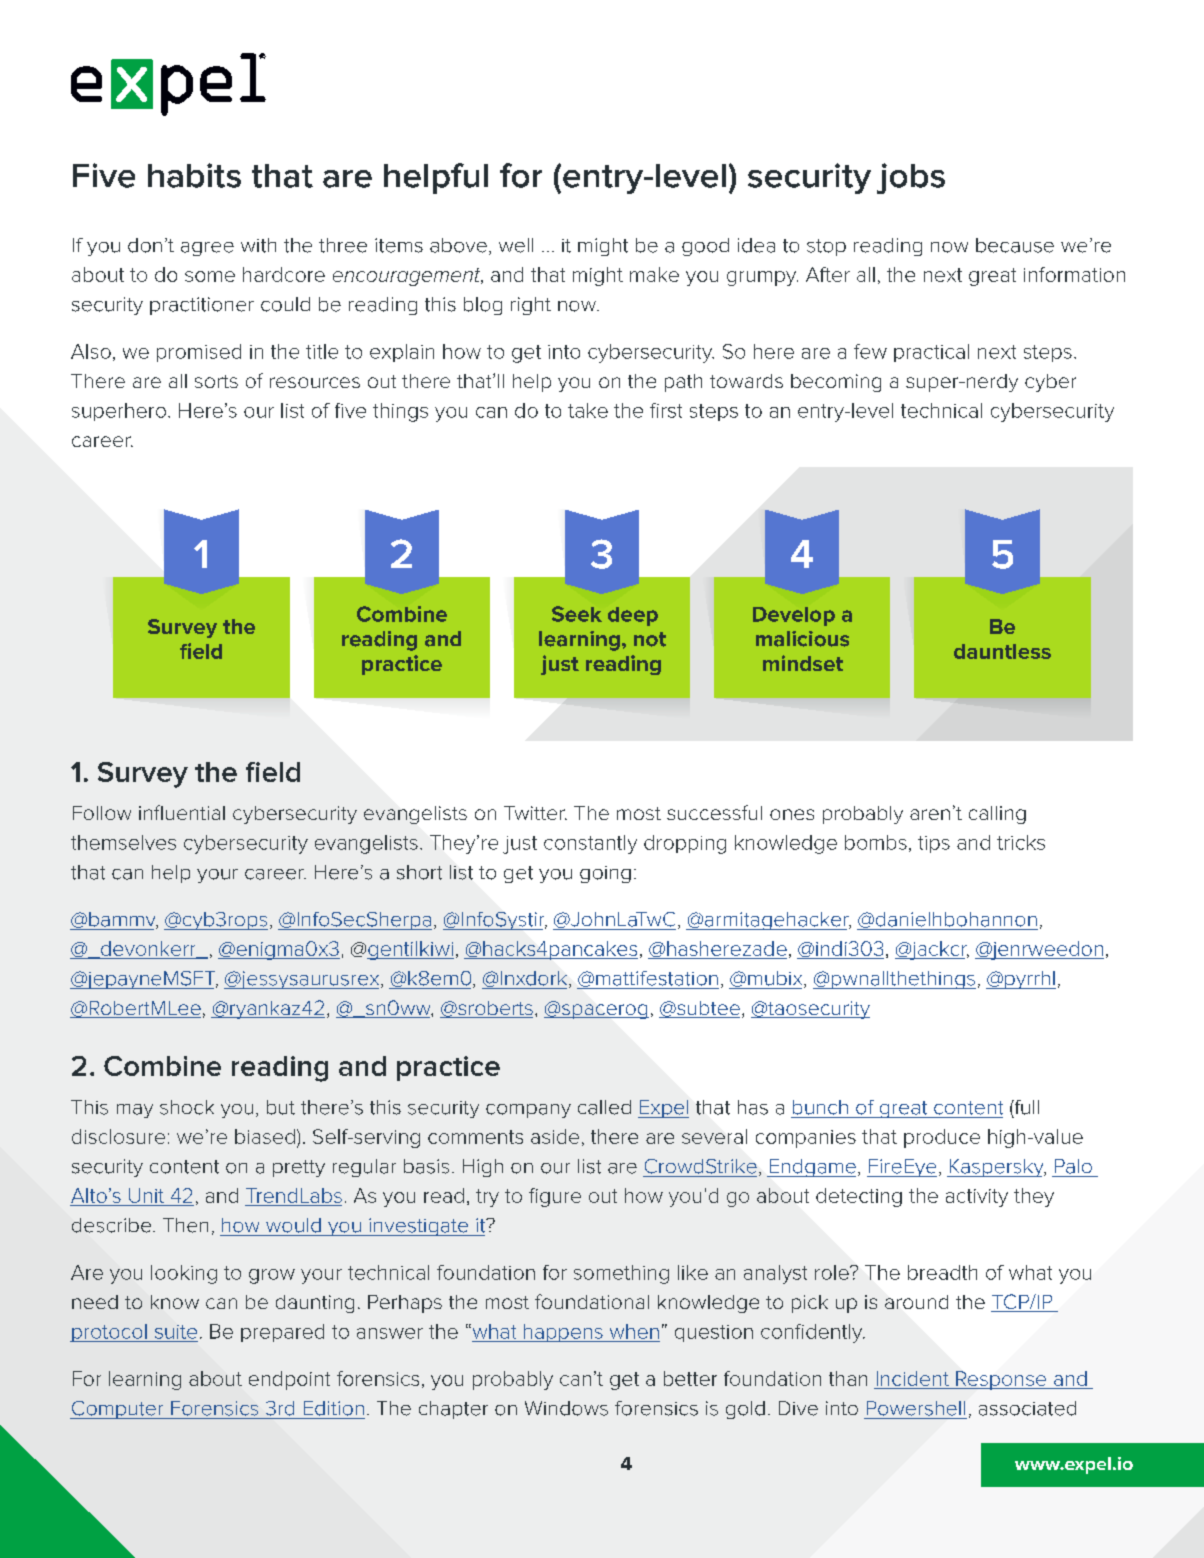 This image has width=1204, height=1558. Describe the element at coordinates (605, 874) in the image. I see `going` at that location.
